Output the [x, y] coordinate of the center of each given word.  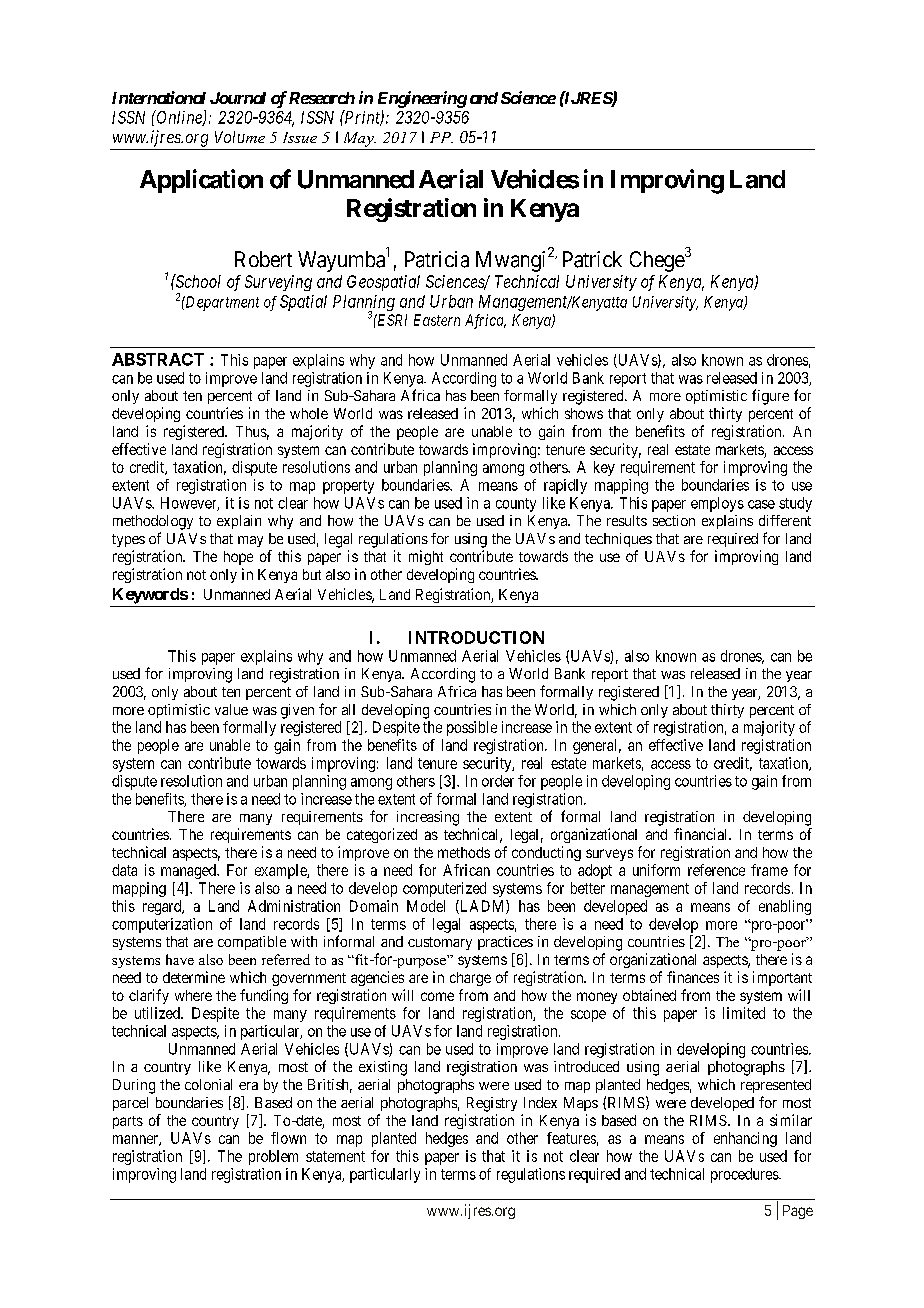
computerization [162, 925]
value [231, 709]
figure [770, 397]
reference [716, 870]
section [674, 520]
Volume [240, 137]
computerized [444, 889]
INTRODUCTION [476, 637]
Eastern [437, 320]
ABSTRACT [158, 359]
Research [322, 98]
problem [273, 1157]
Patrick [592, 259]
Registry [492, 1104]
